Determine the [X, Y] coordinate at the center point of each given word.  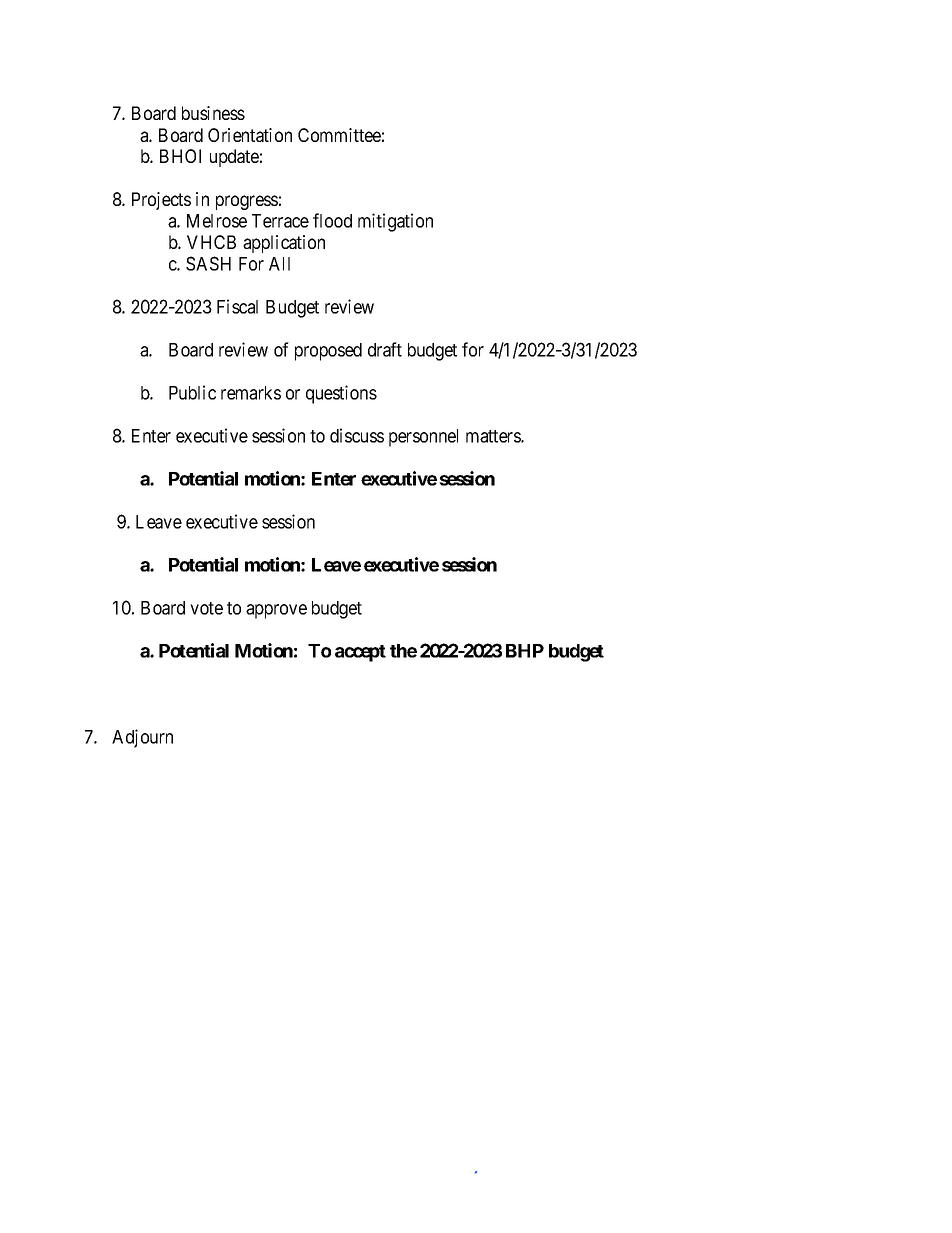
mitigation [395, 222]
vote [206, 608]
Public [192, 392]
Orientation [250, 135]
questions [341, 394]
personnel [423, 438]
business [213, 113]
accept [360, 653]
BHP [525, 651]
